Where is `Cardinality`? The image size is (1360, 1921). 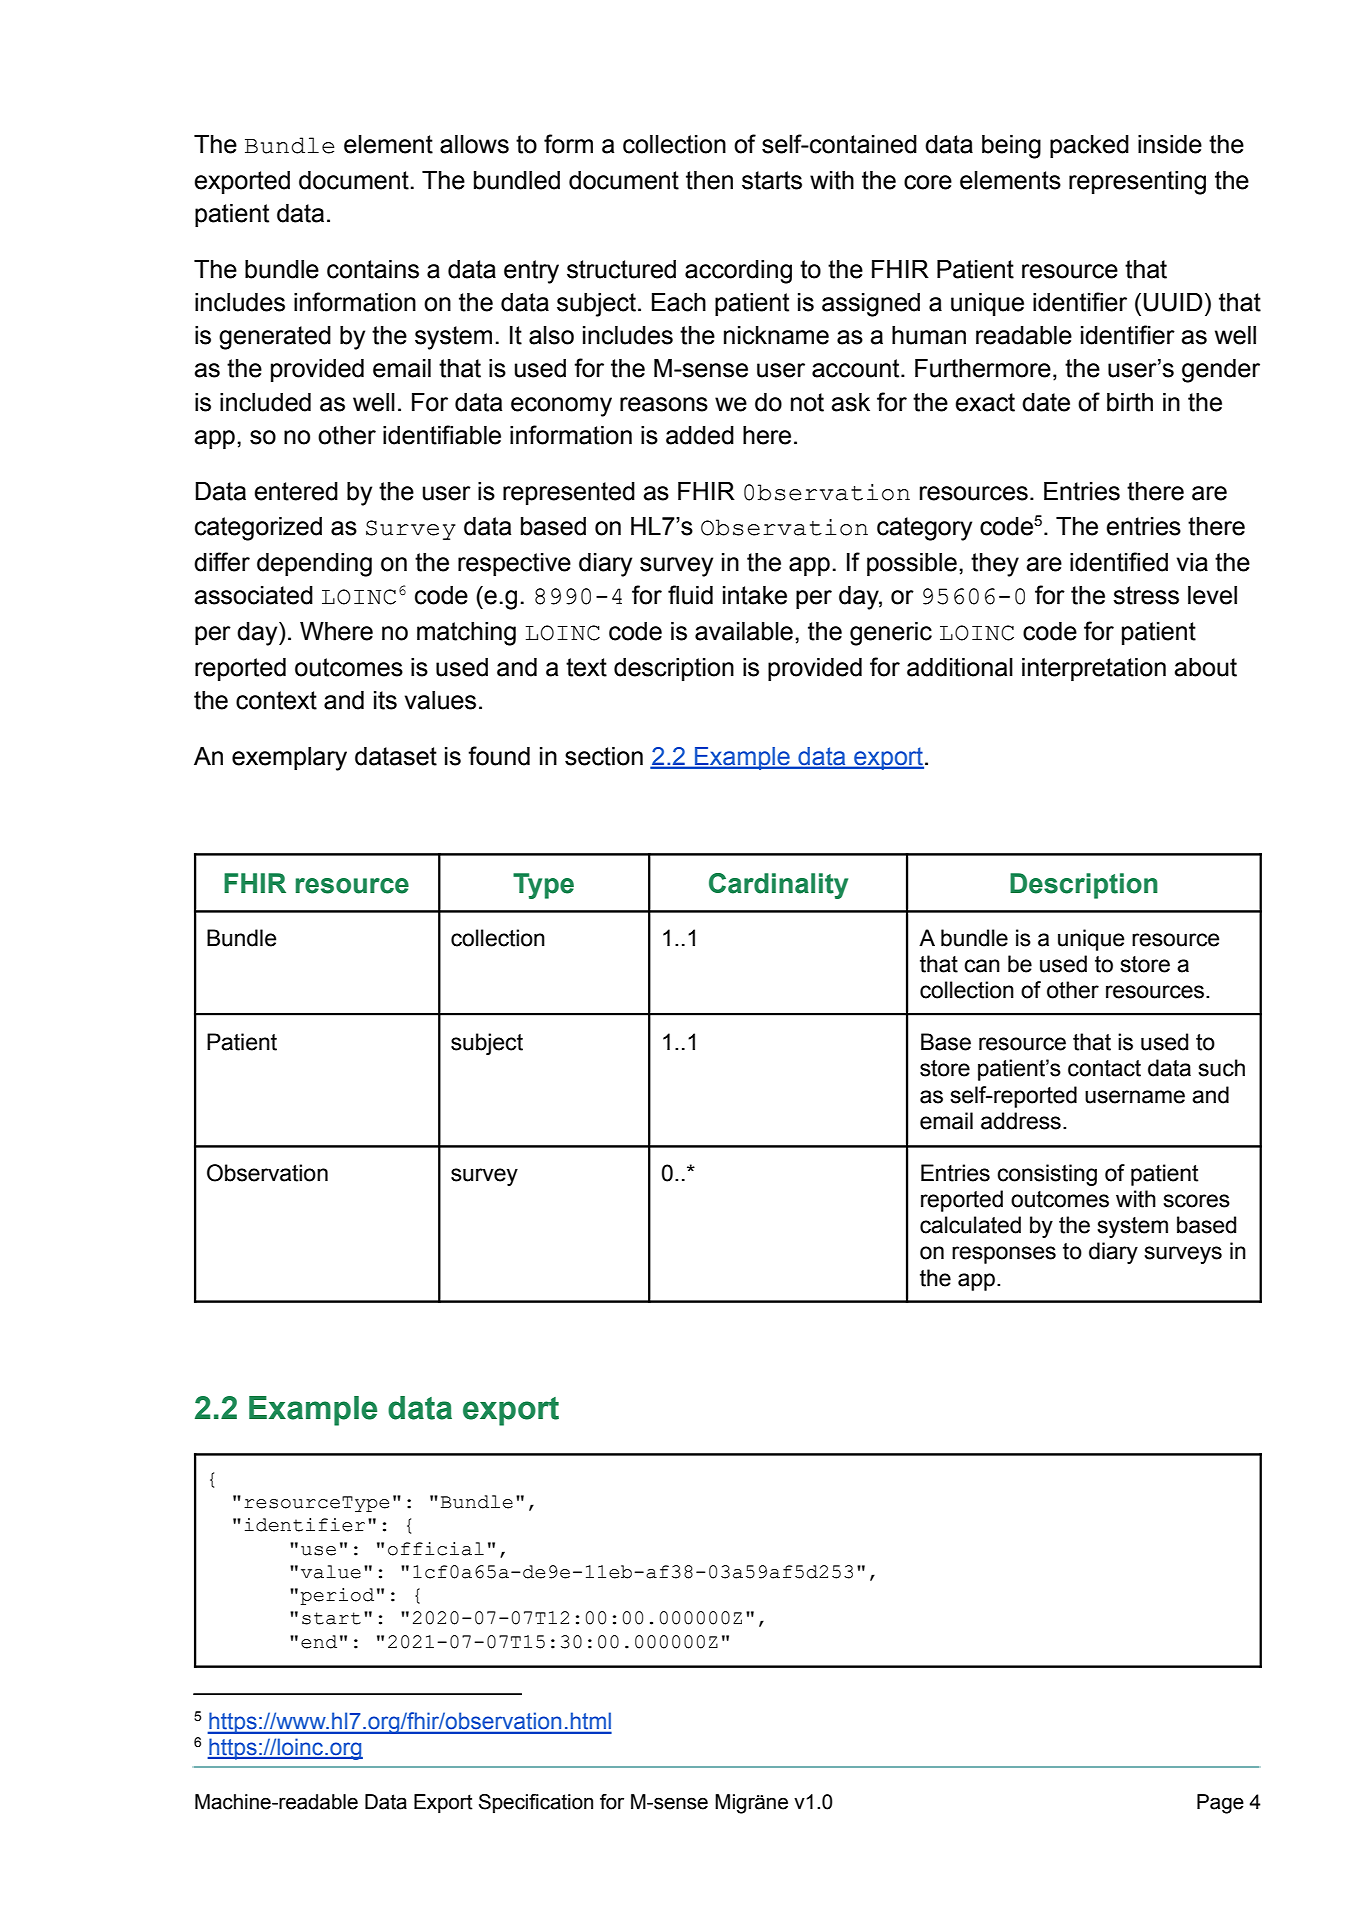
Cardinality is located at coordinates (778, 886).
